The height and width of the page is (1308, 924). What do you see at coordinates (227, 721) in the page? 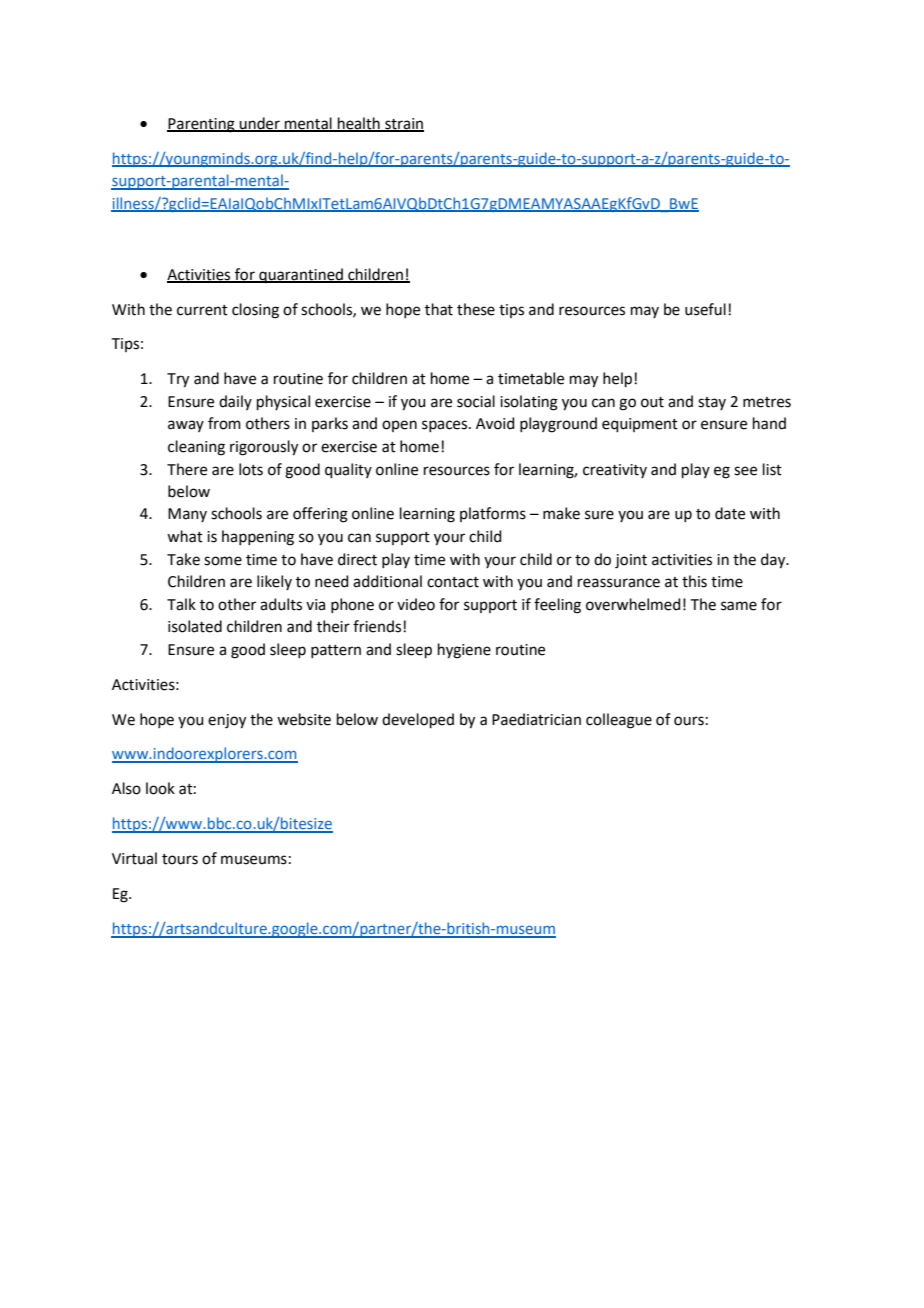
I see `enjoy` at bounding box center [227, 721].
